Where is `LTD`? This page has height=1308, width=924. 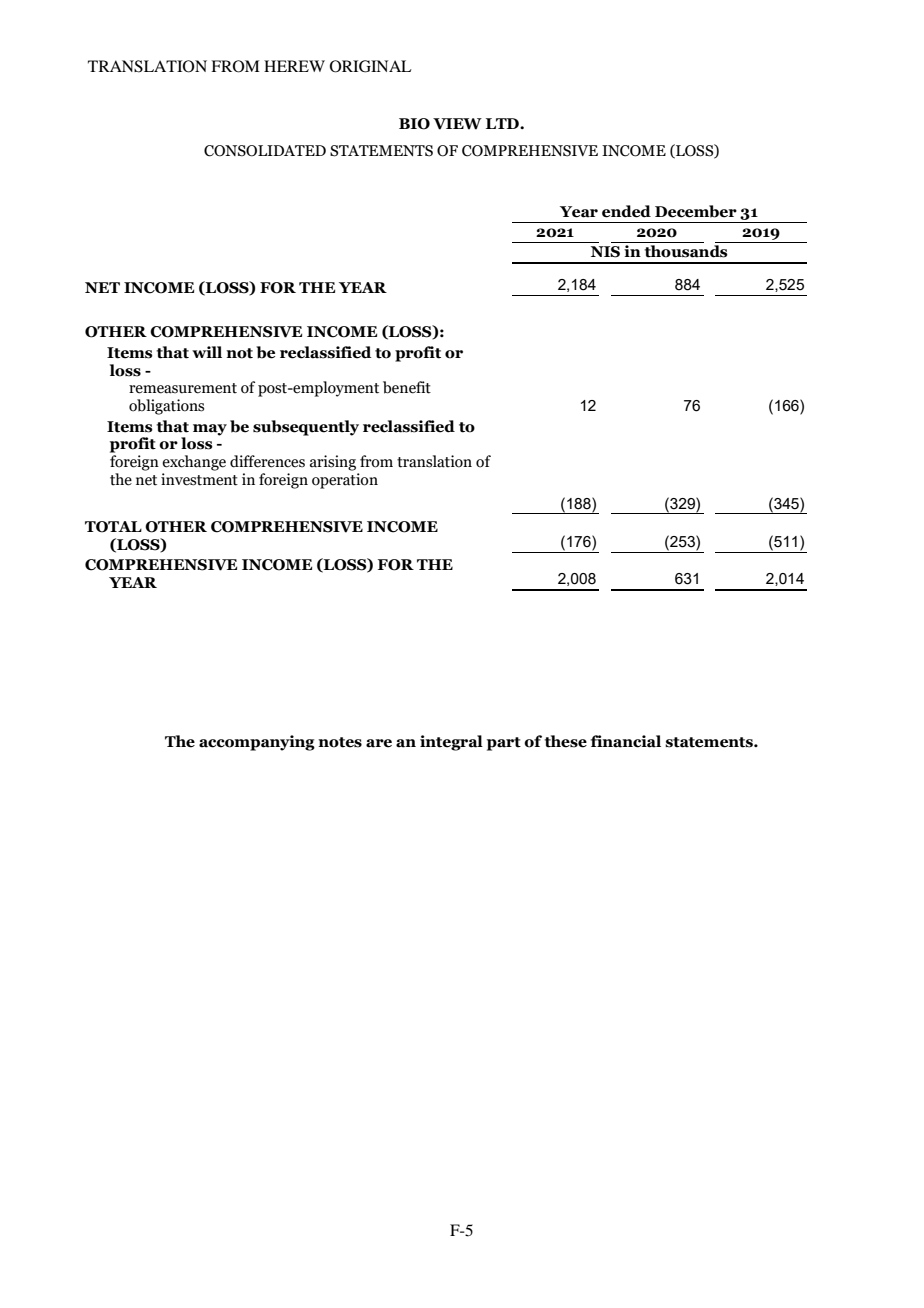 LTD is located at coordinates (503, 123).
